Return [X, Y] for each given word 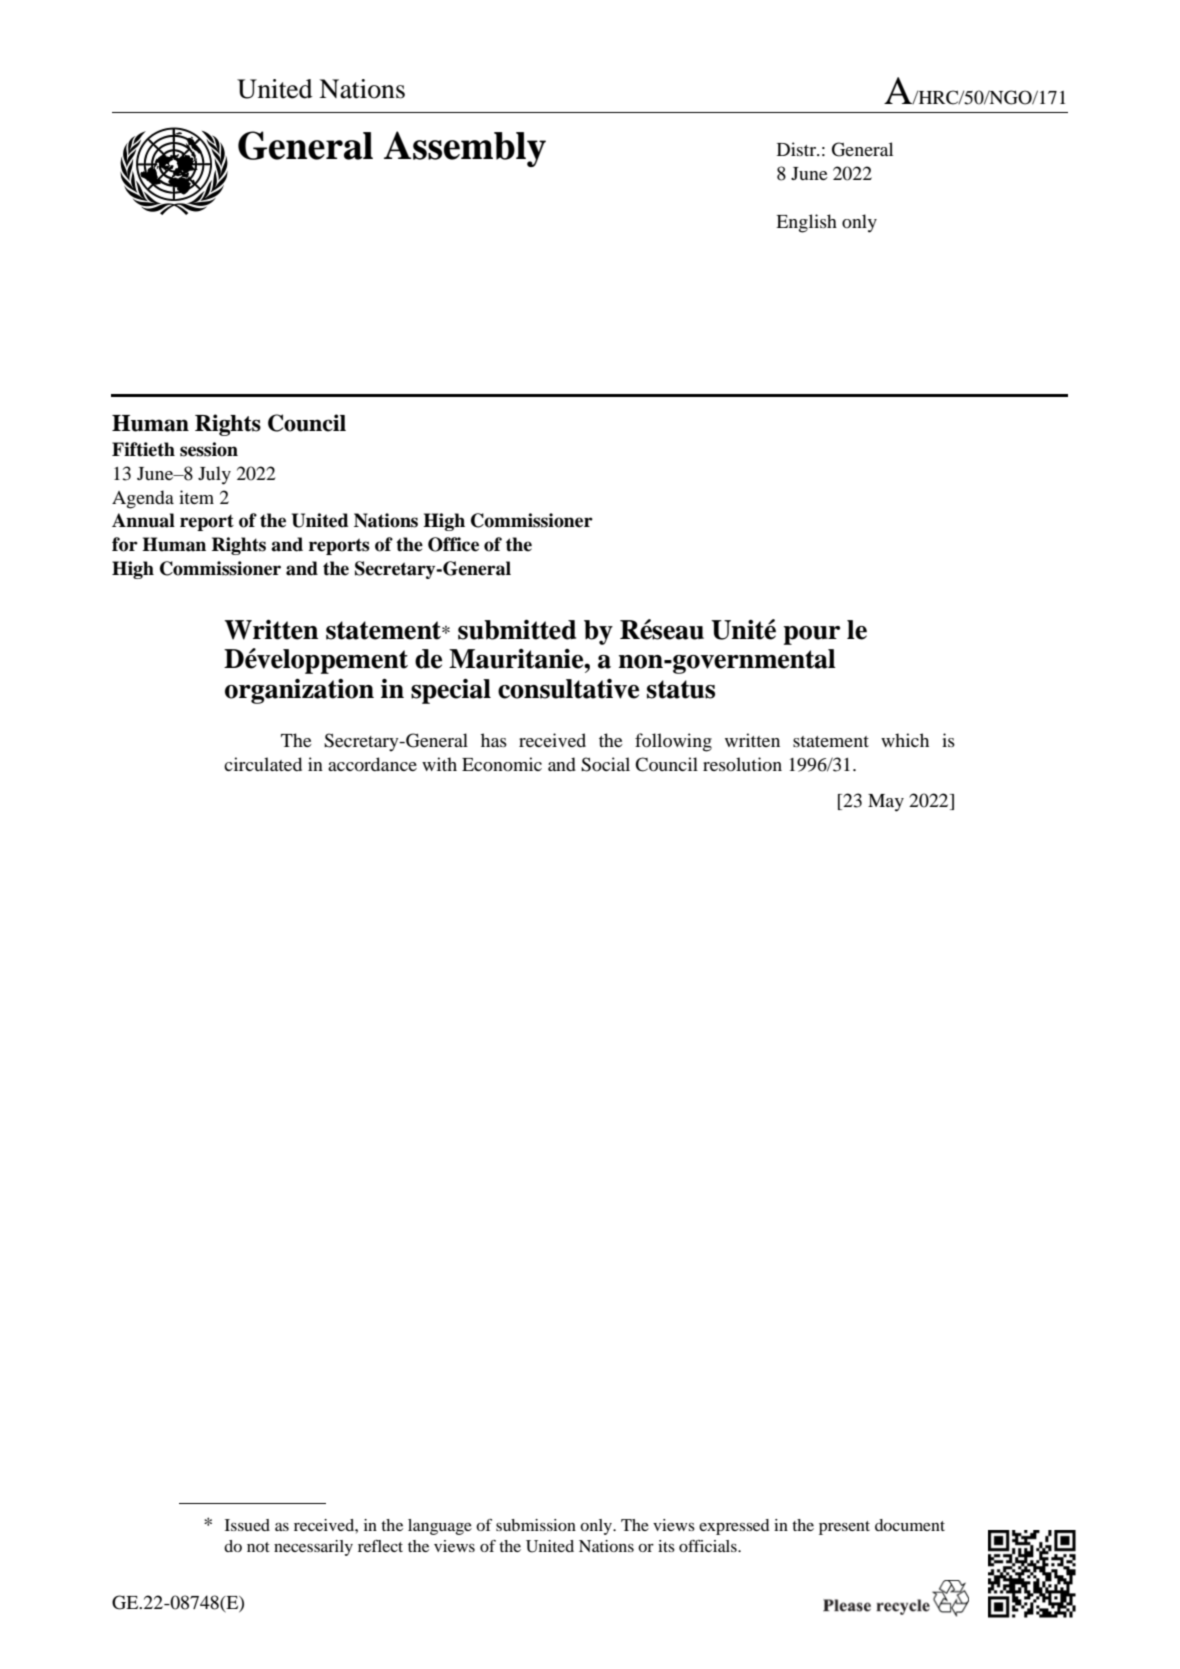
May [886, 803]
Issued [247, 1525]
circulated [263, 764]
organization [299, 691]
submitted [517, 630]
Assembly [465, 149]
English [806, 223]
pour [811, 635]
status [681, 689]
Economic [502, 764]
